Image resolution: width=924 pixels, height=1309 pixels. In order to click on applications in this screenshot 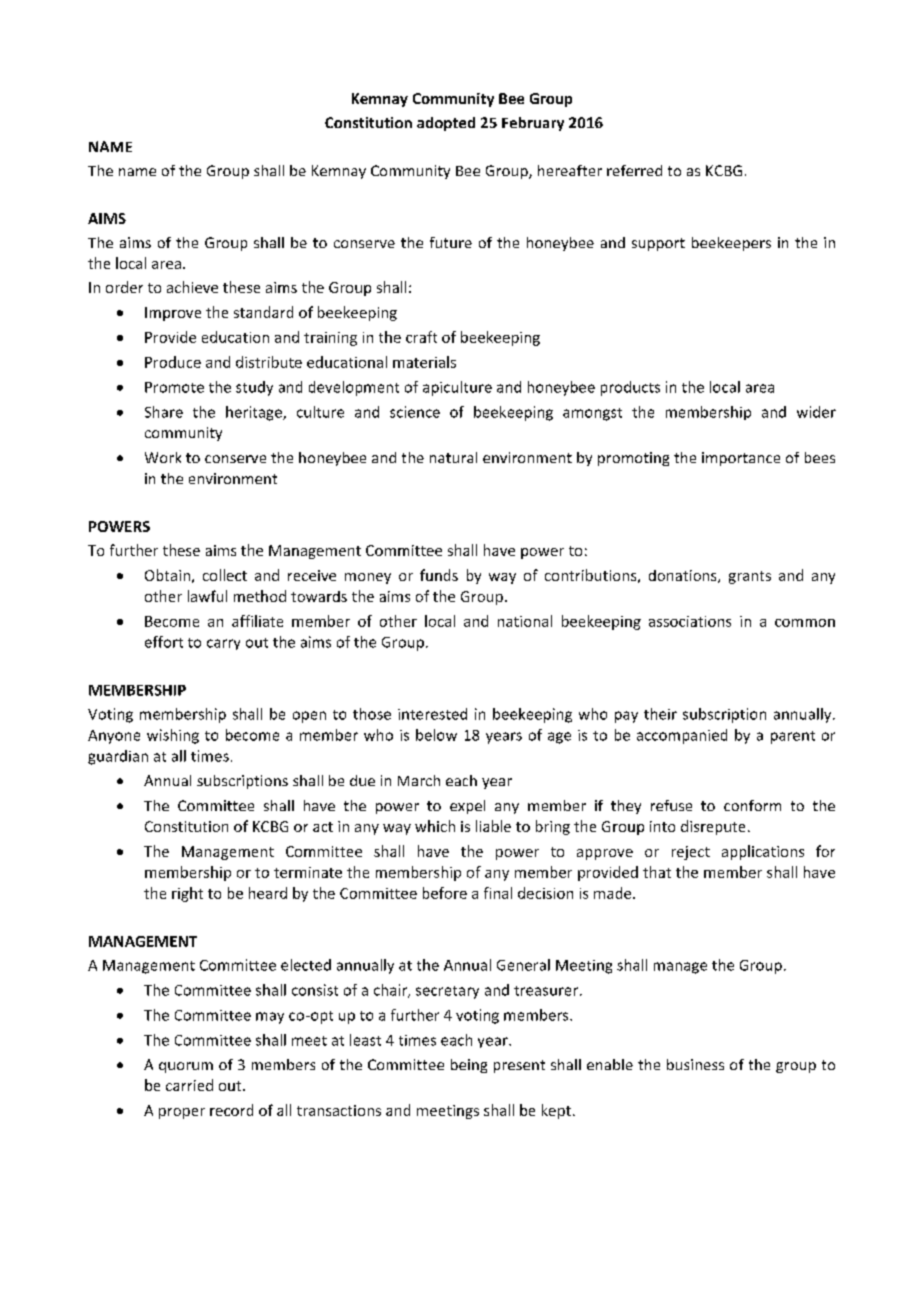, I will do `click(763, 852)`.
